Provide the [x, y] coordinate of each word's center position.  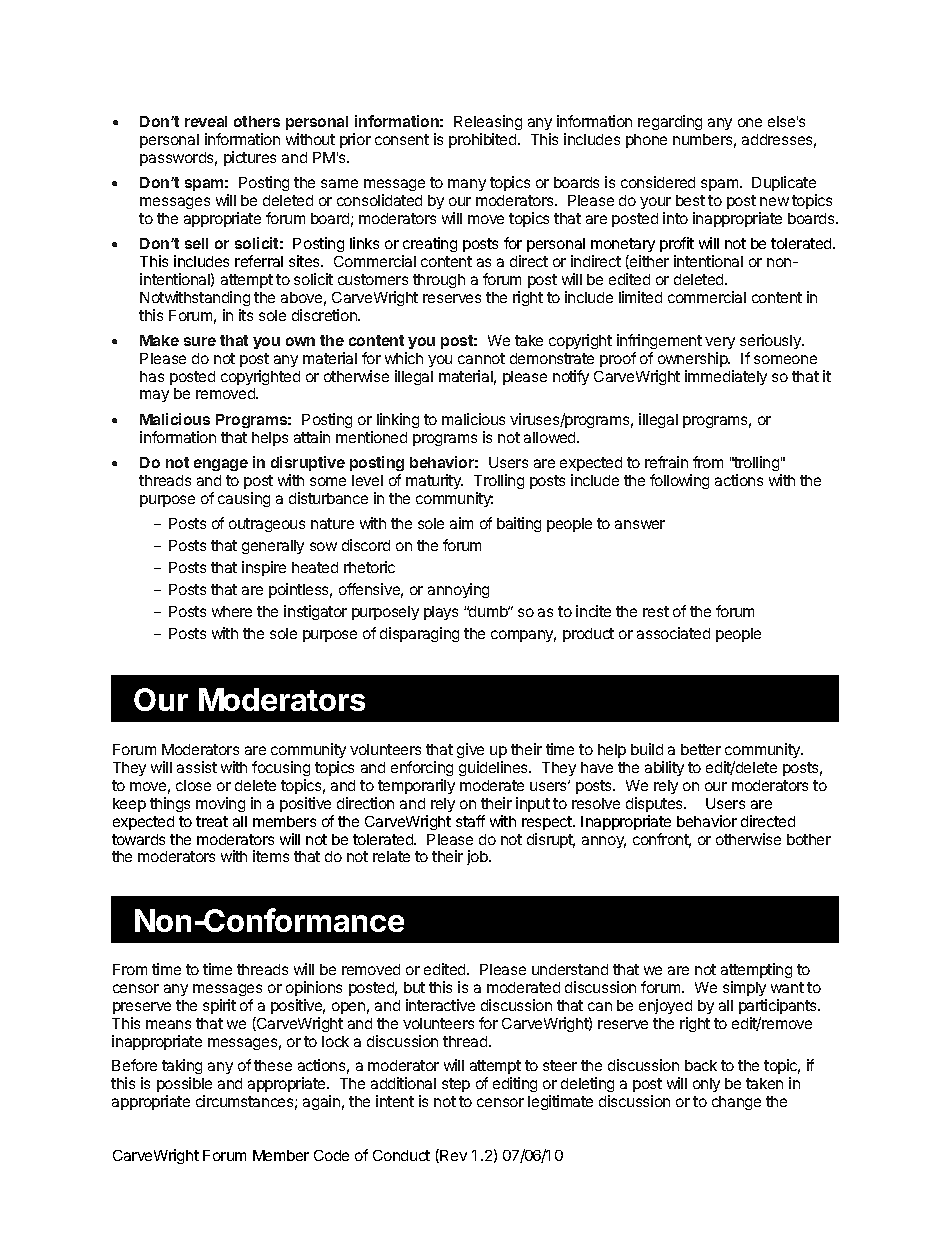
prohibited [484, 140]
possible [184, 1084]
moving [220, 804]
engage [221, 465]
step [456, 1085]
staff [470, 821]
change [736, 1103]
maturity [434, 481]
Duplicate [784, 183]
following [679, 481]
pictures [250, 158]
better [701, 749]
